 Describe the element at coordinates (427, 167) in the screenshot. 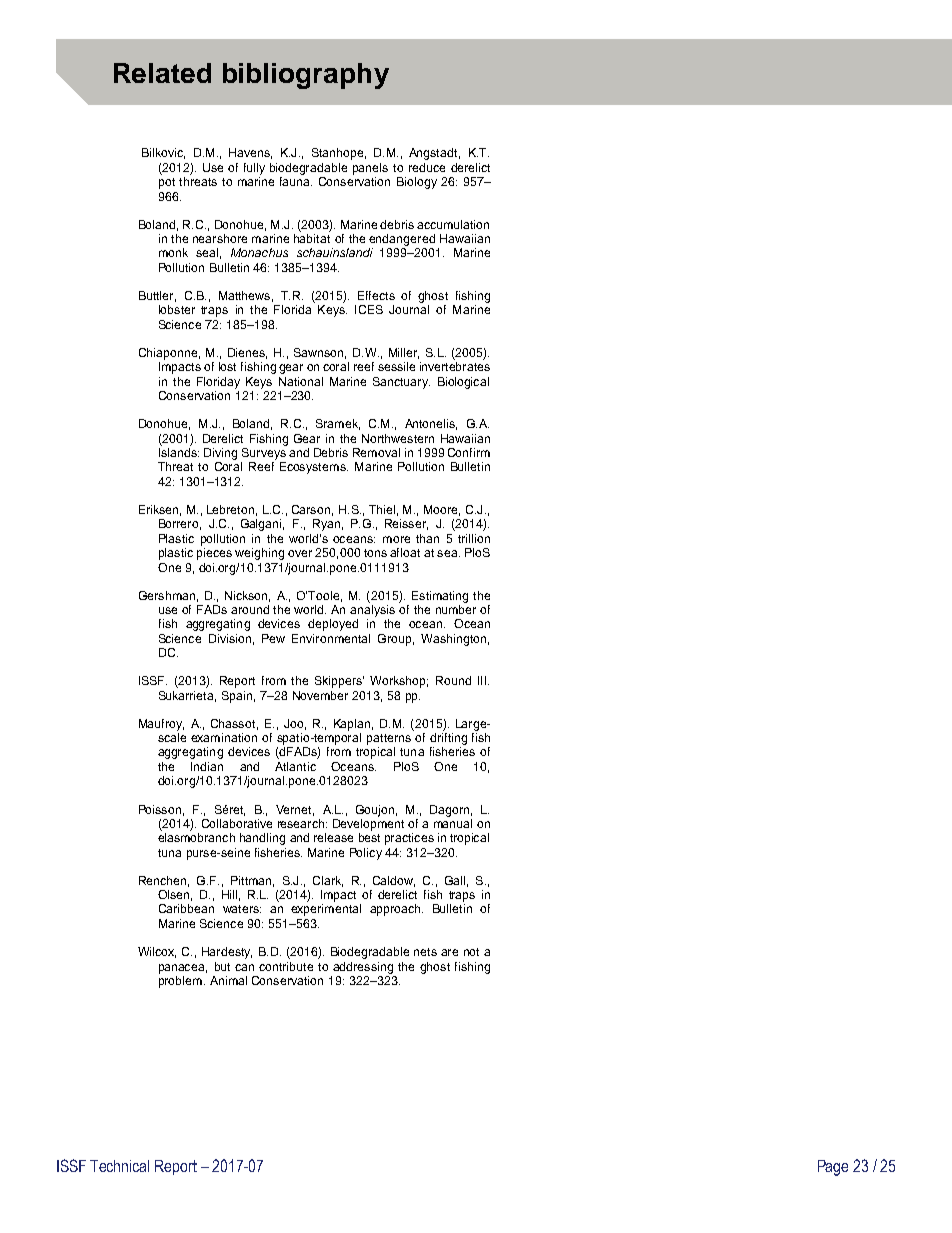

I see `reduce` at that location.
